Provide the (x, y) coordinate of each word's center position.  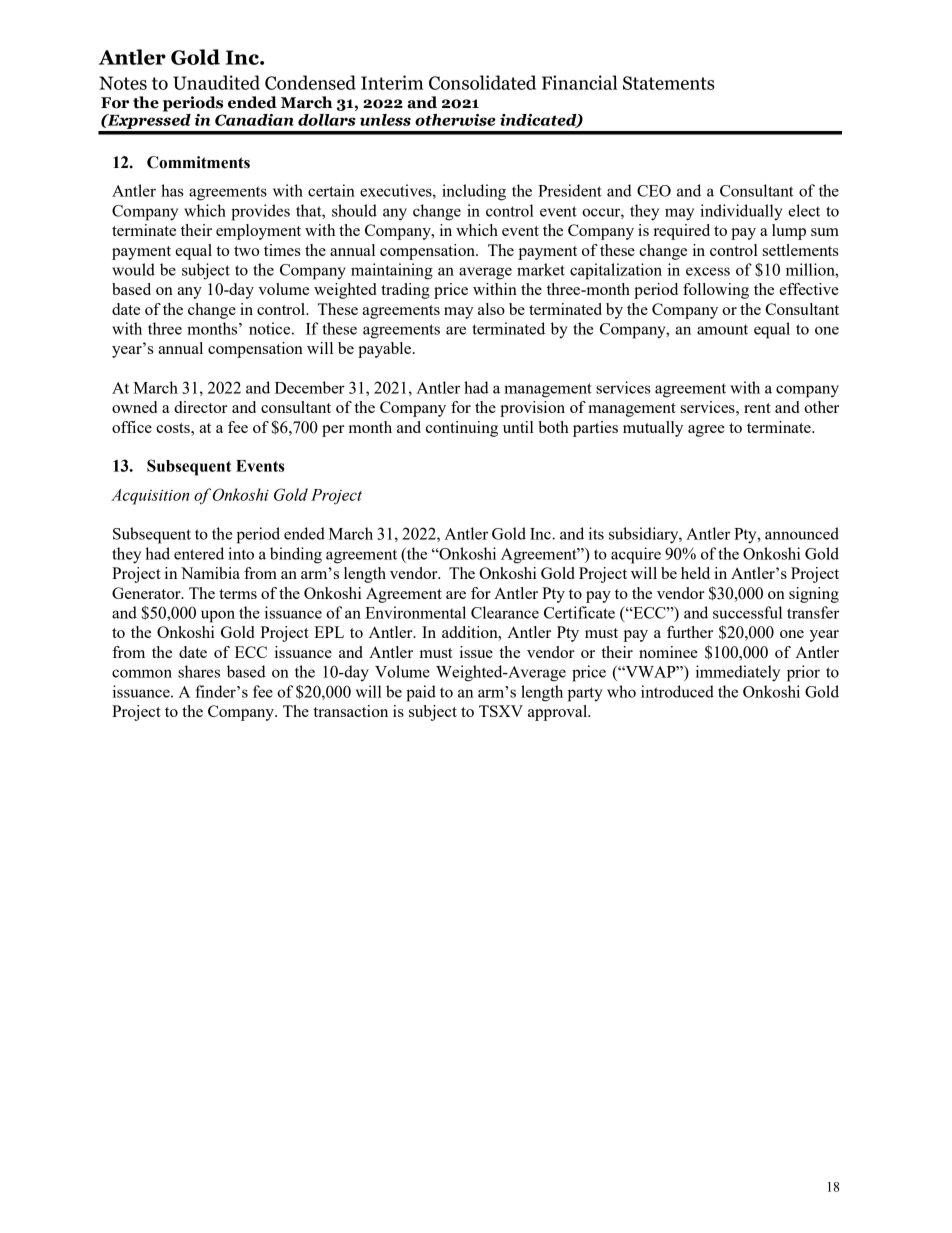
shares (199, 671)
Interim (392, 82)
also (491, 309)
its (596, 533)
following (716, 291)
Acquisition (150, 497)
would (133, 269)
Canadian (254, 120)
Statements (668, 83)
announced (802, 533)
